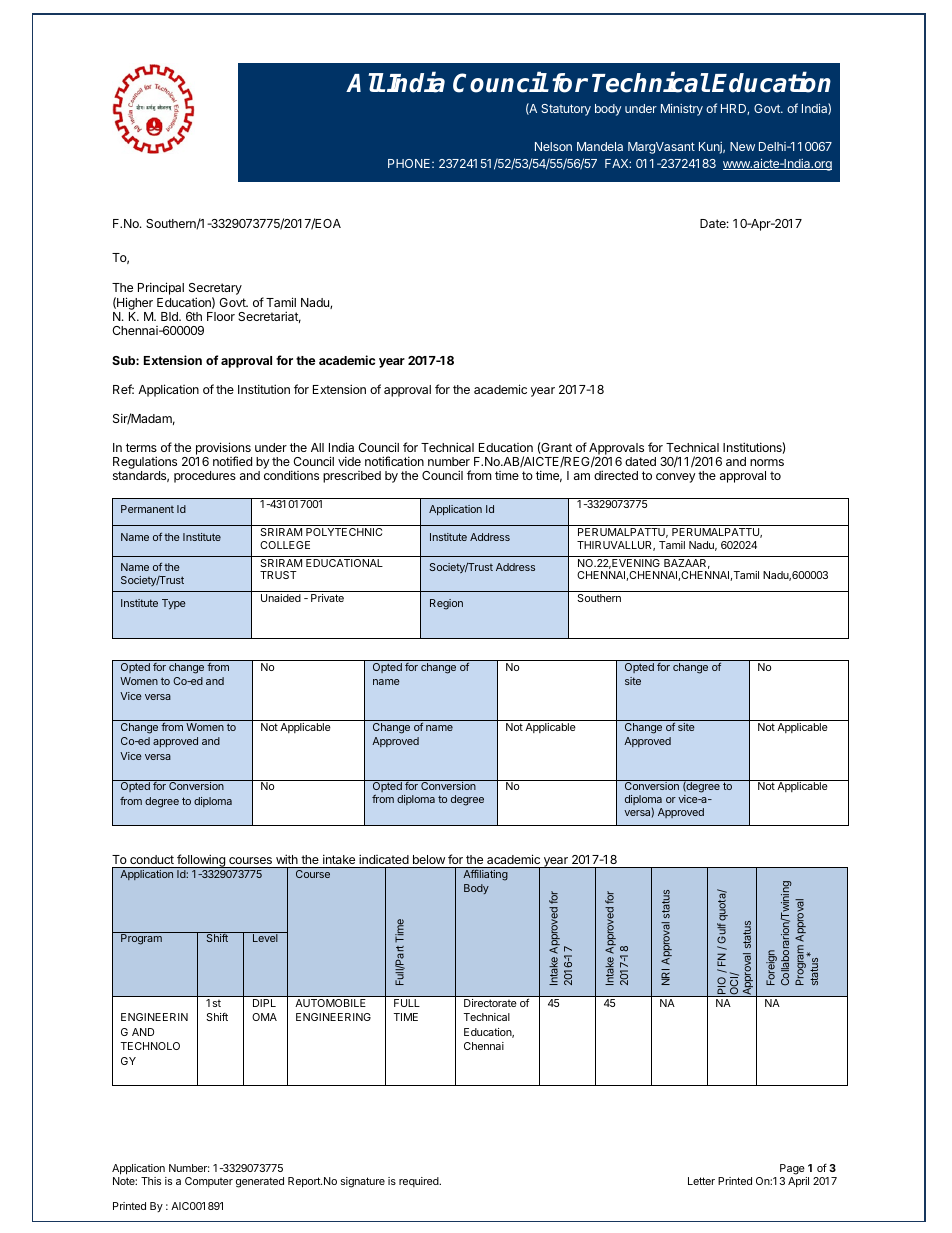 This page has height=1233, width=952. What do you see at coordinates (205, 477) in the page?
I see `procedures` at bounding box center [205, 477].
